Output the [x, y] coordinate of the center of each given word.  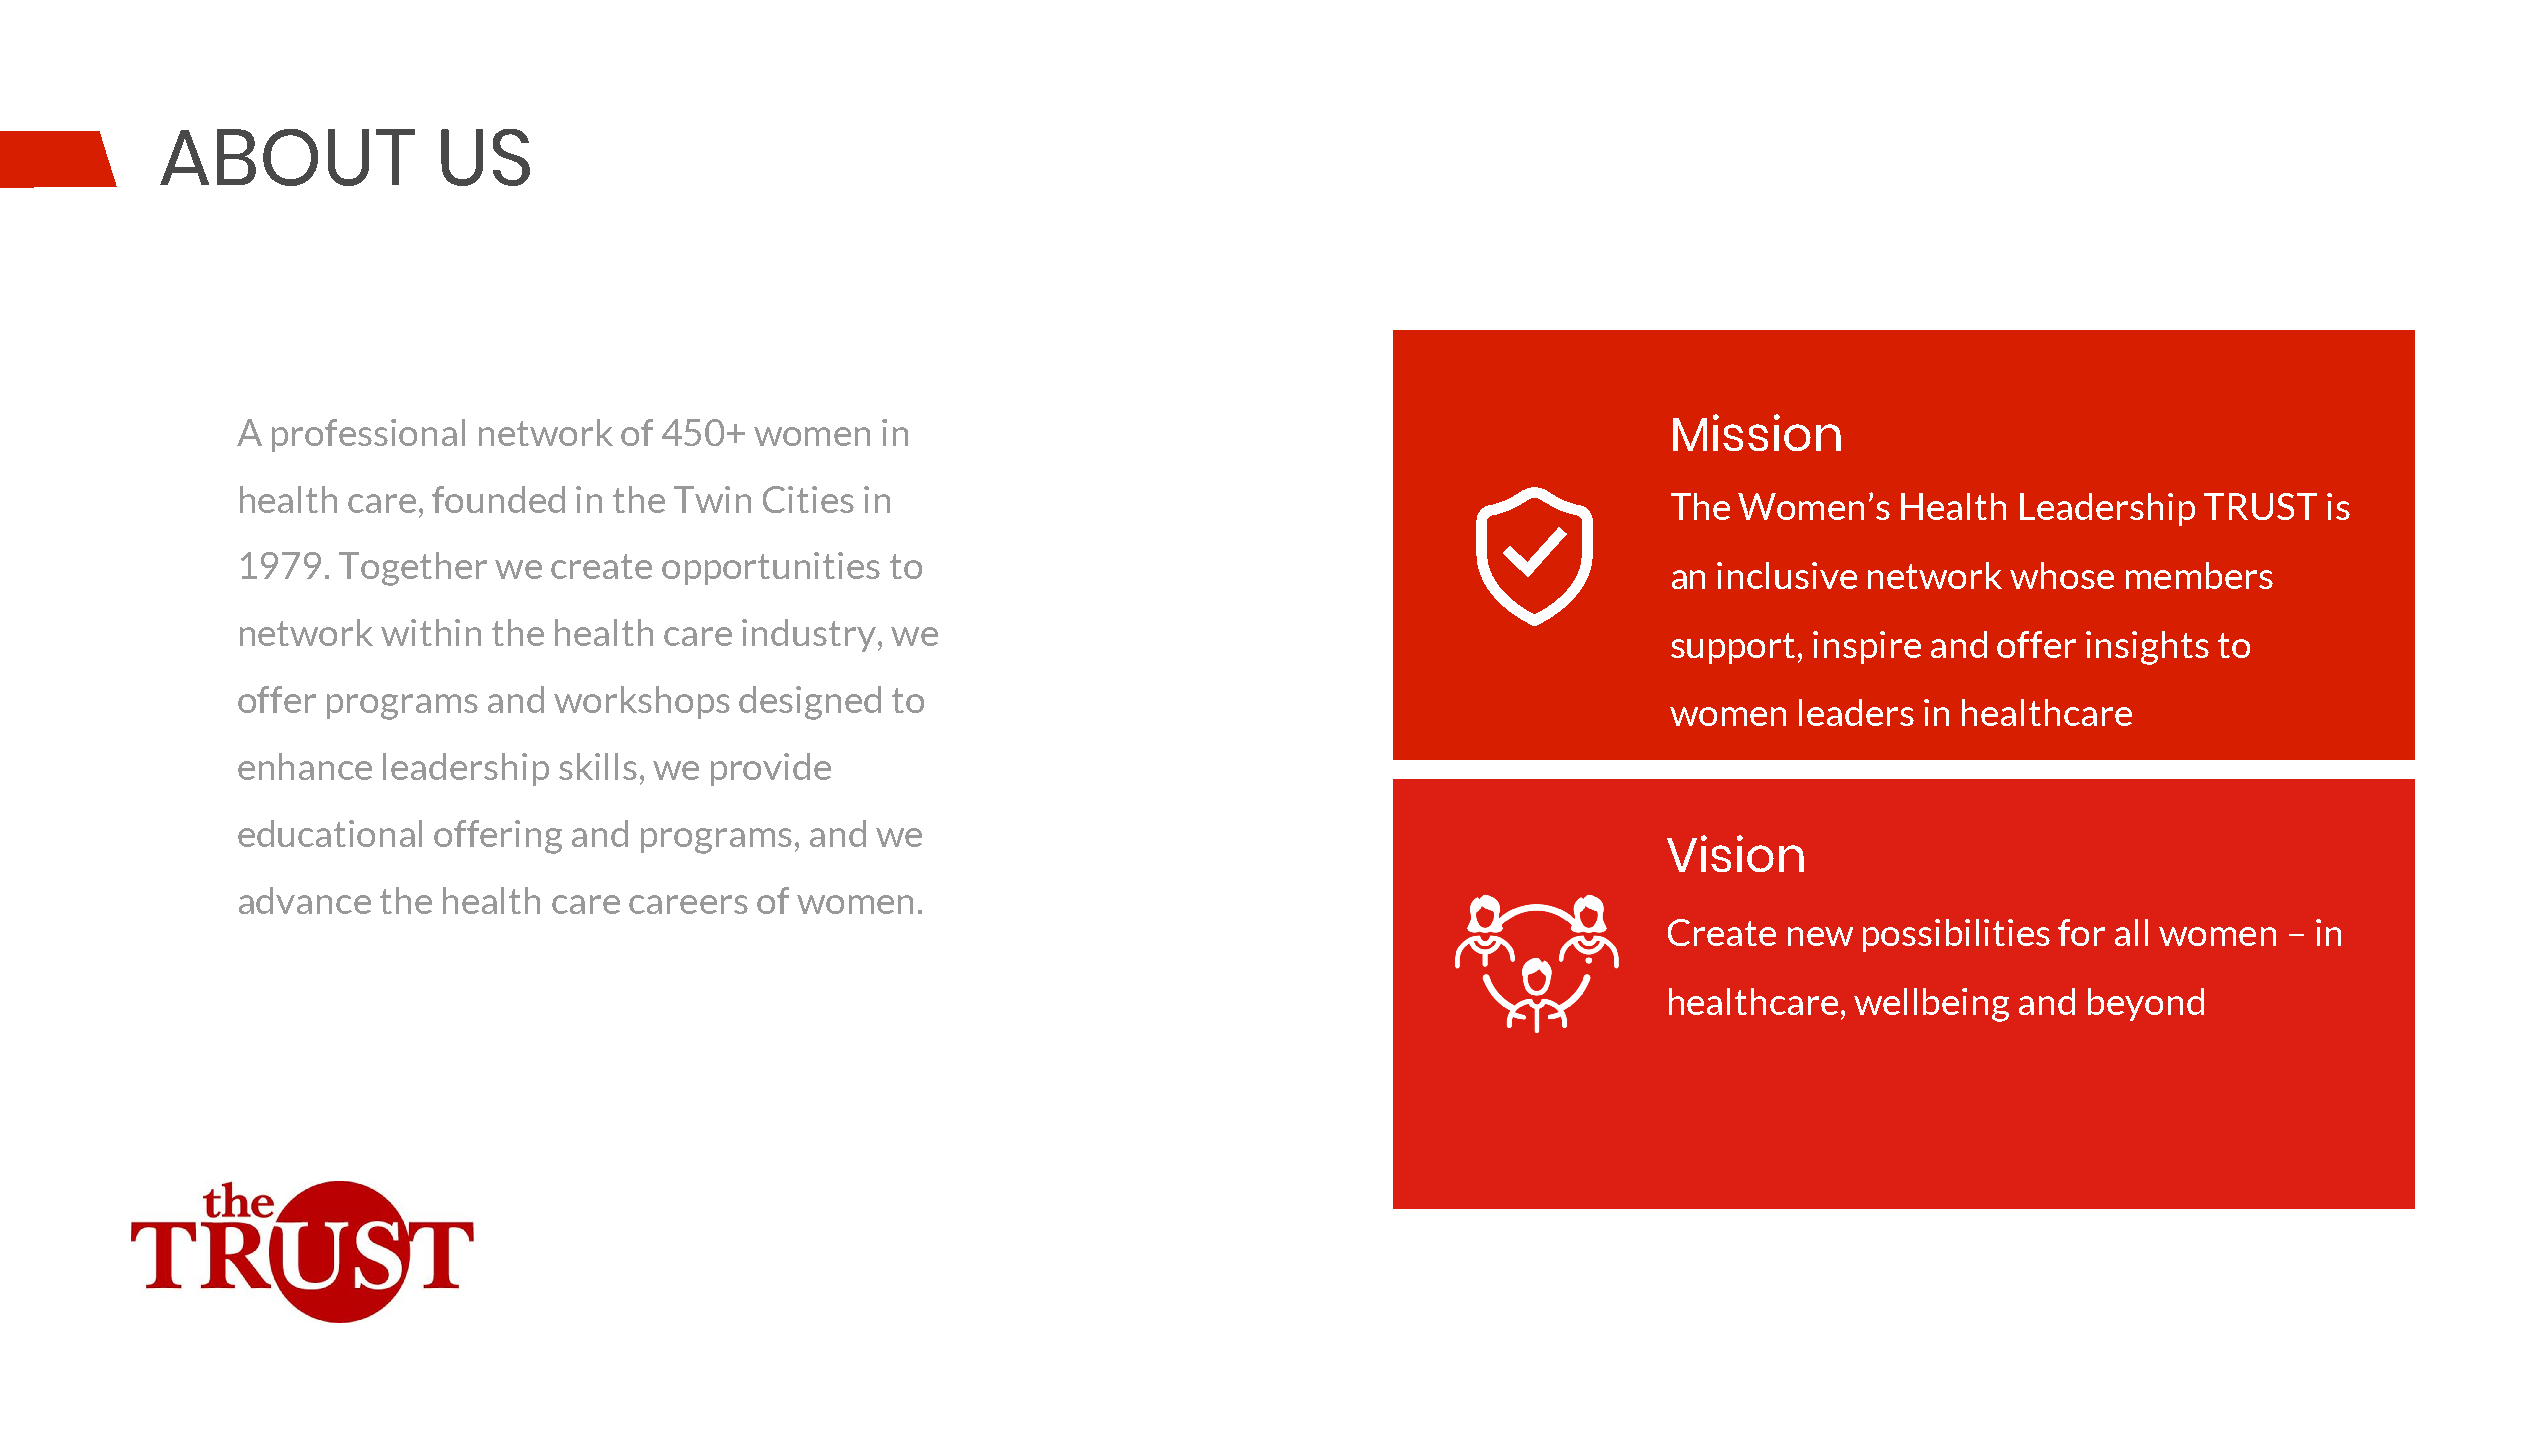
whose [2062, 575]
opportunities [771, 568]
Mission [1757, 432]
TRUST [2260, 506]
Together [413, 569]
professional [368, 435]
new [1820, 936]
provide [771, 769]
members [2199, 575]
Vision [1735, 853]
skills [598, 766]
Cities [808, 499]
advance [305, 900]
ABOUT [287, 157]
